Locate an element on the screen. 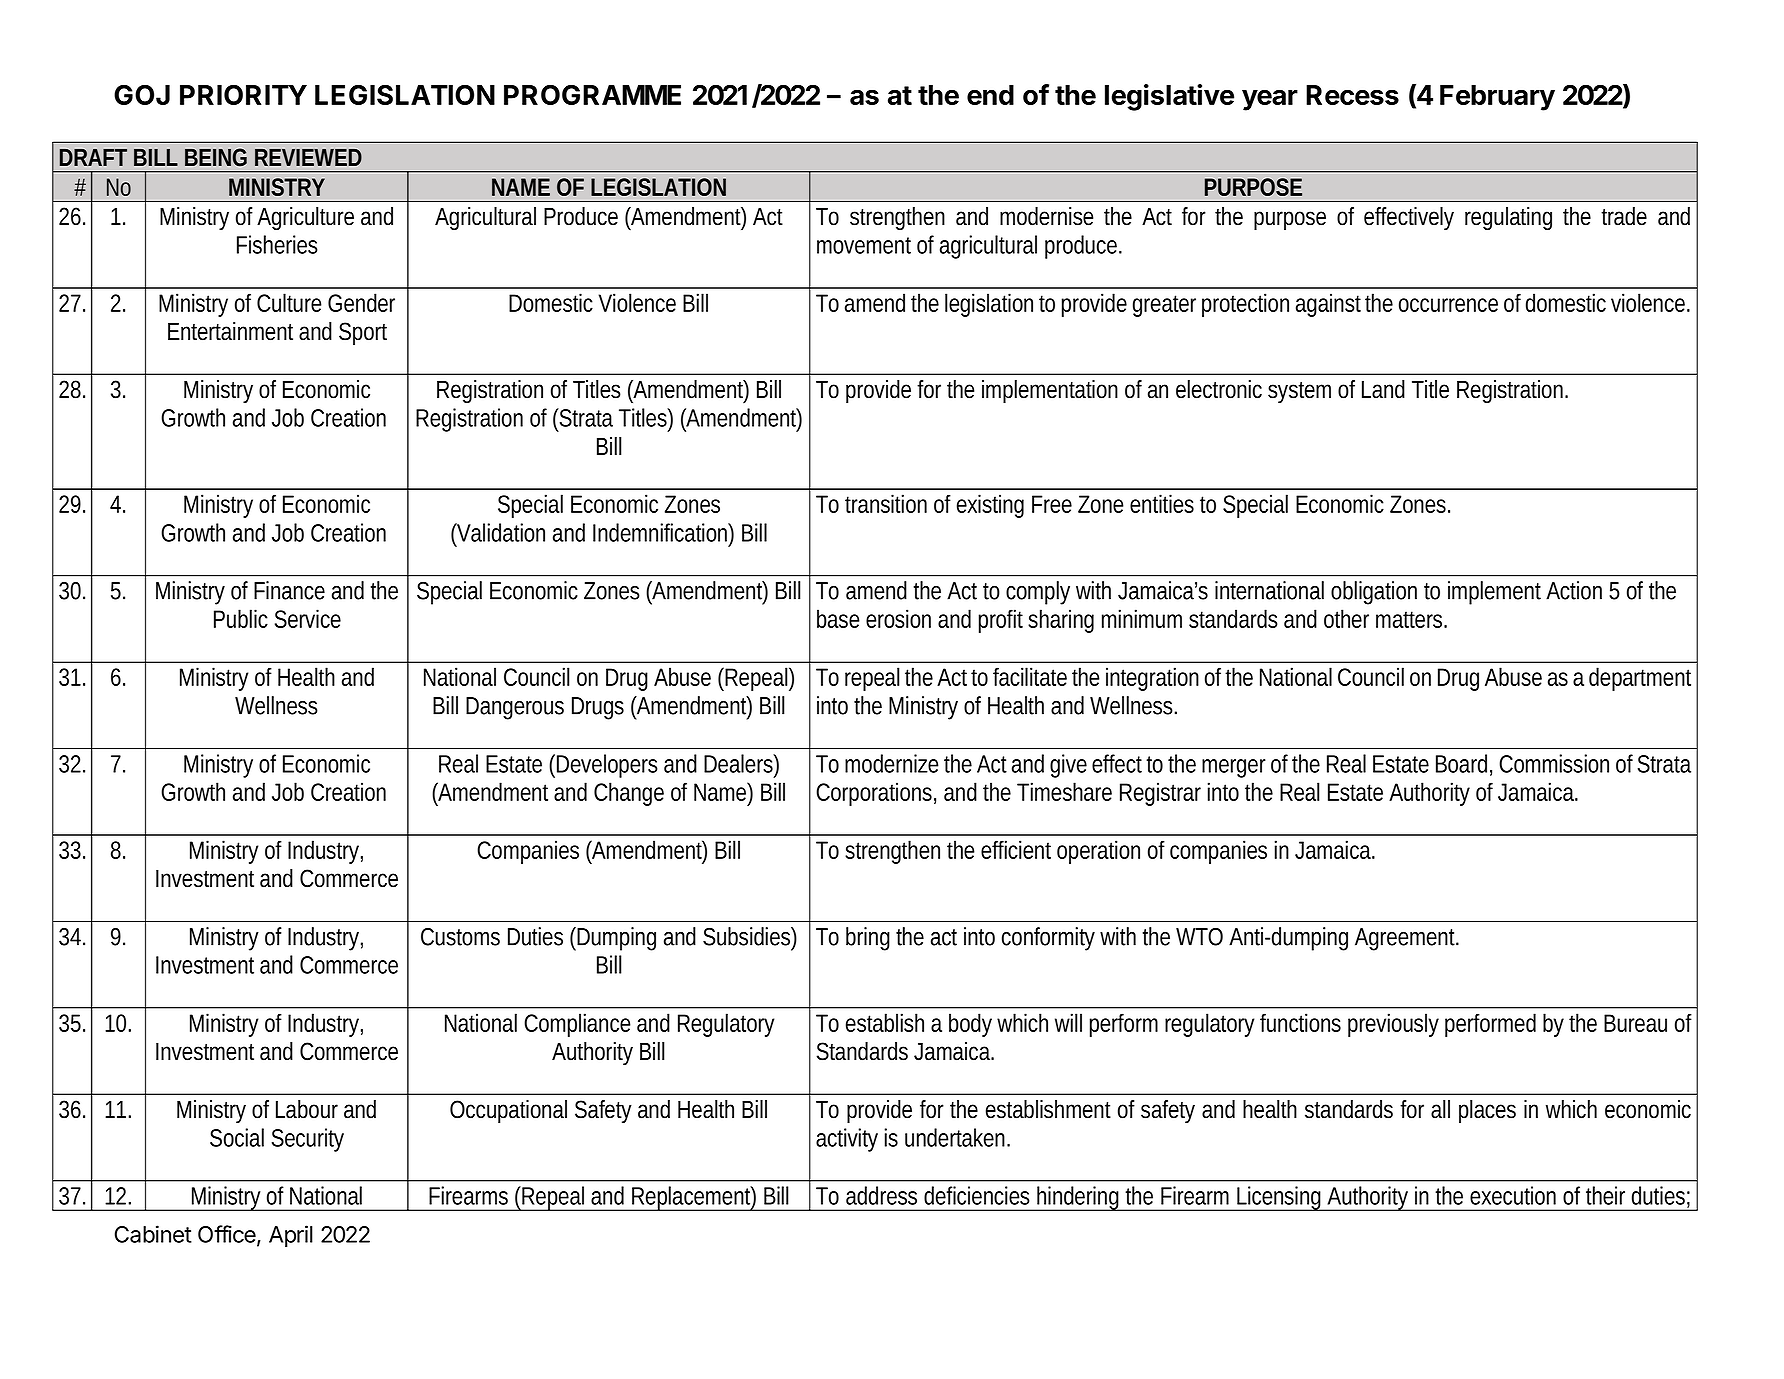 This screenshot has width=1784, height=1379. REVIEWED is located at coordinates (308, 157).
